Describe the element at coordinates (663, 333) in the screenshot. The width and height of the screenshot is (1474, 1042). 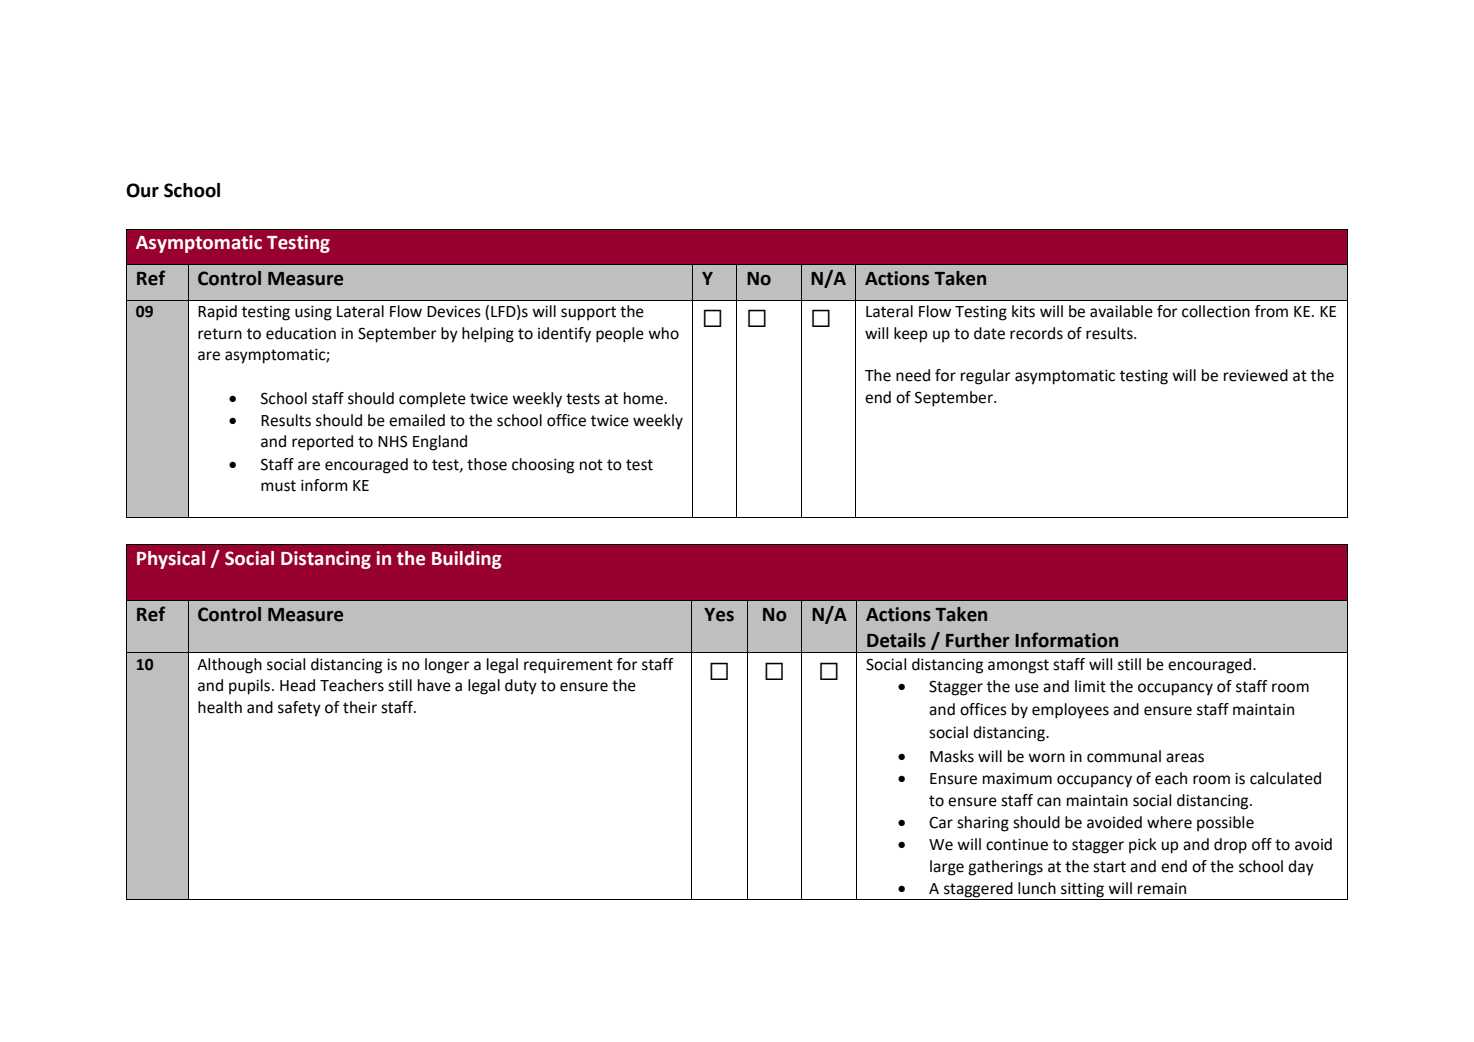
I see `who` at that location.
